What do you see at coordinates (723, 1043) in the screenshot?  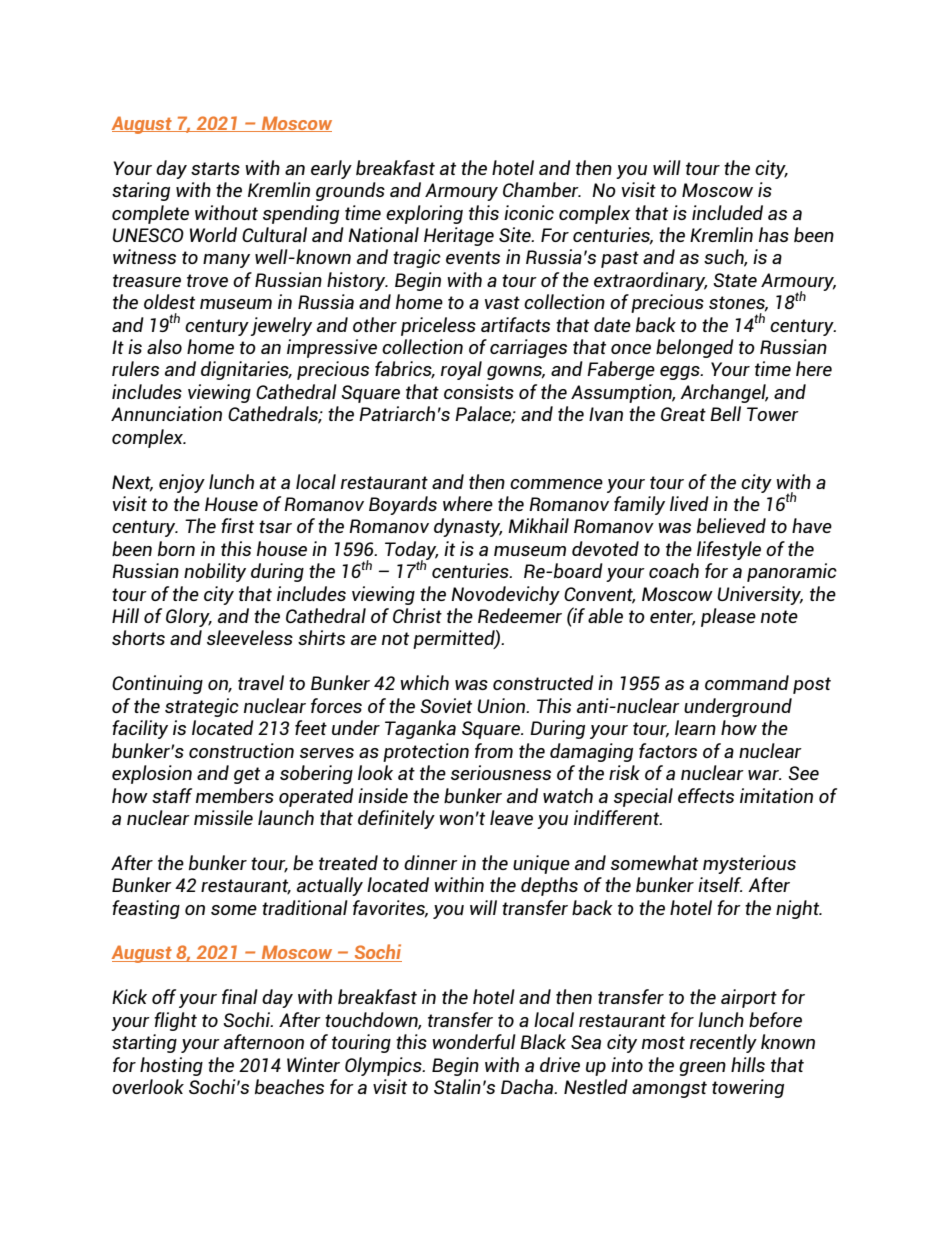 I see `recently` at bounding box center [723, 1043].
